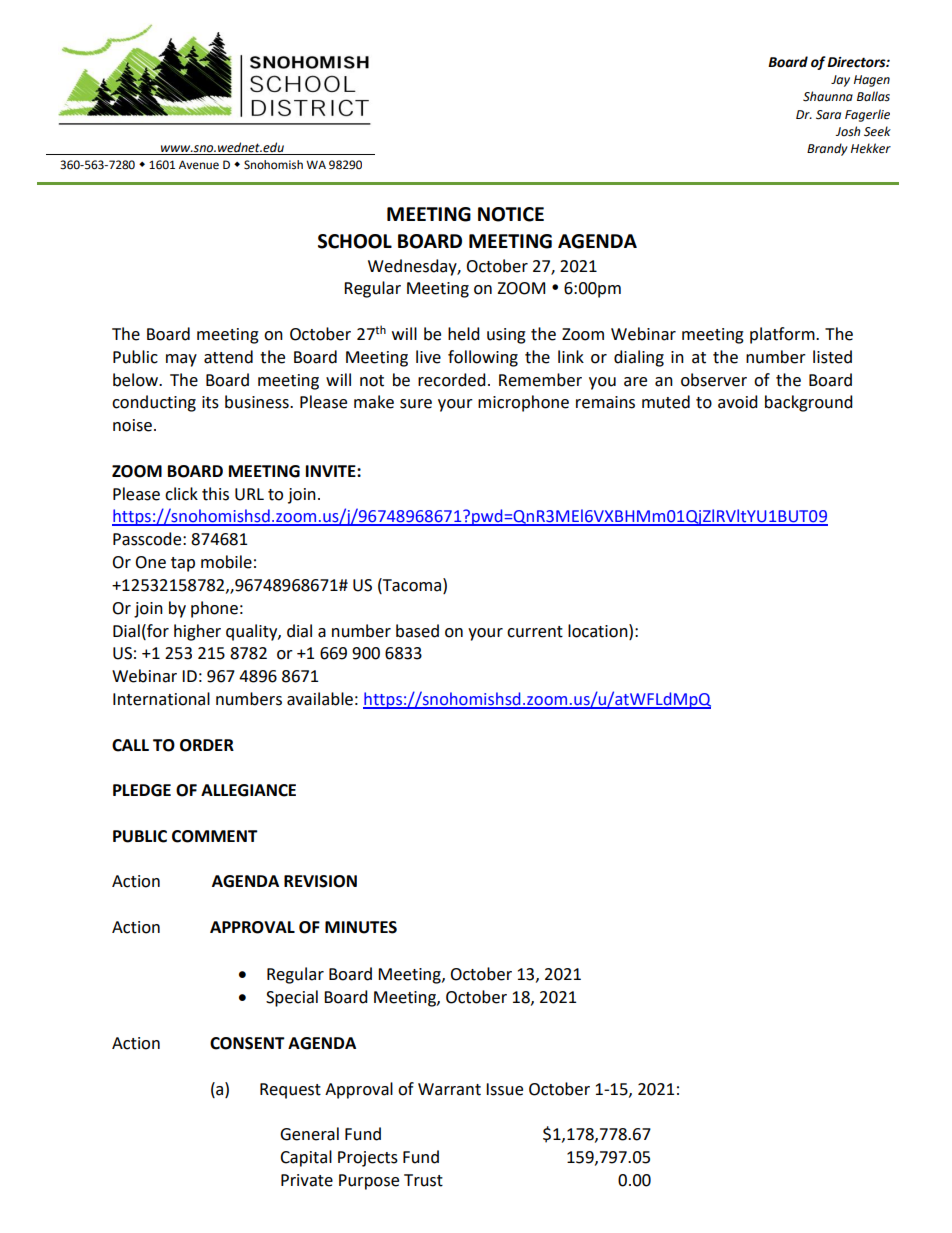 The image size is (952, 1233). Describe the element at coordinates (540, 380) in the page. I see `Remember` at that location.
